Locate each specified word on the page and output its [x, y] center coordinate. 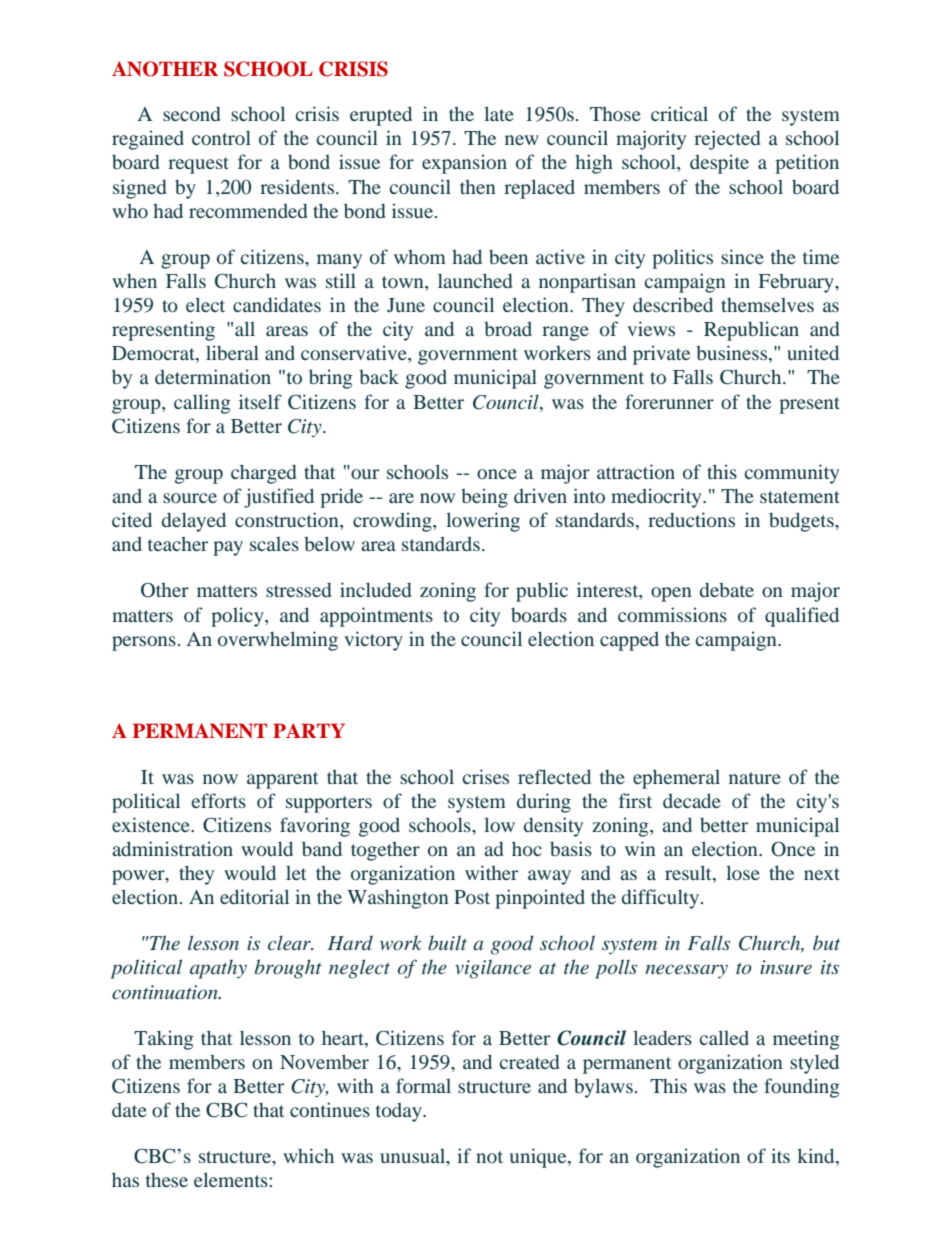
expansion [464, 164]
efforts [218, 800]
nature [755, 778]
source [190, 498]
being [484, 498]
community [791, 474]
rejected [727, 140]
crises [485, 776]
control [221, 137]
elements [232, 1179]
